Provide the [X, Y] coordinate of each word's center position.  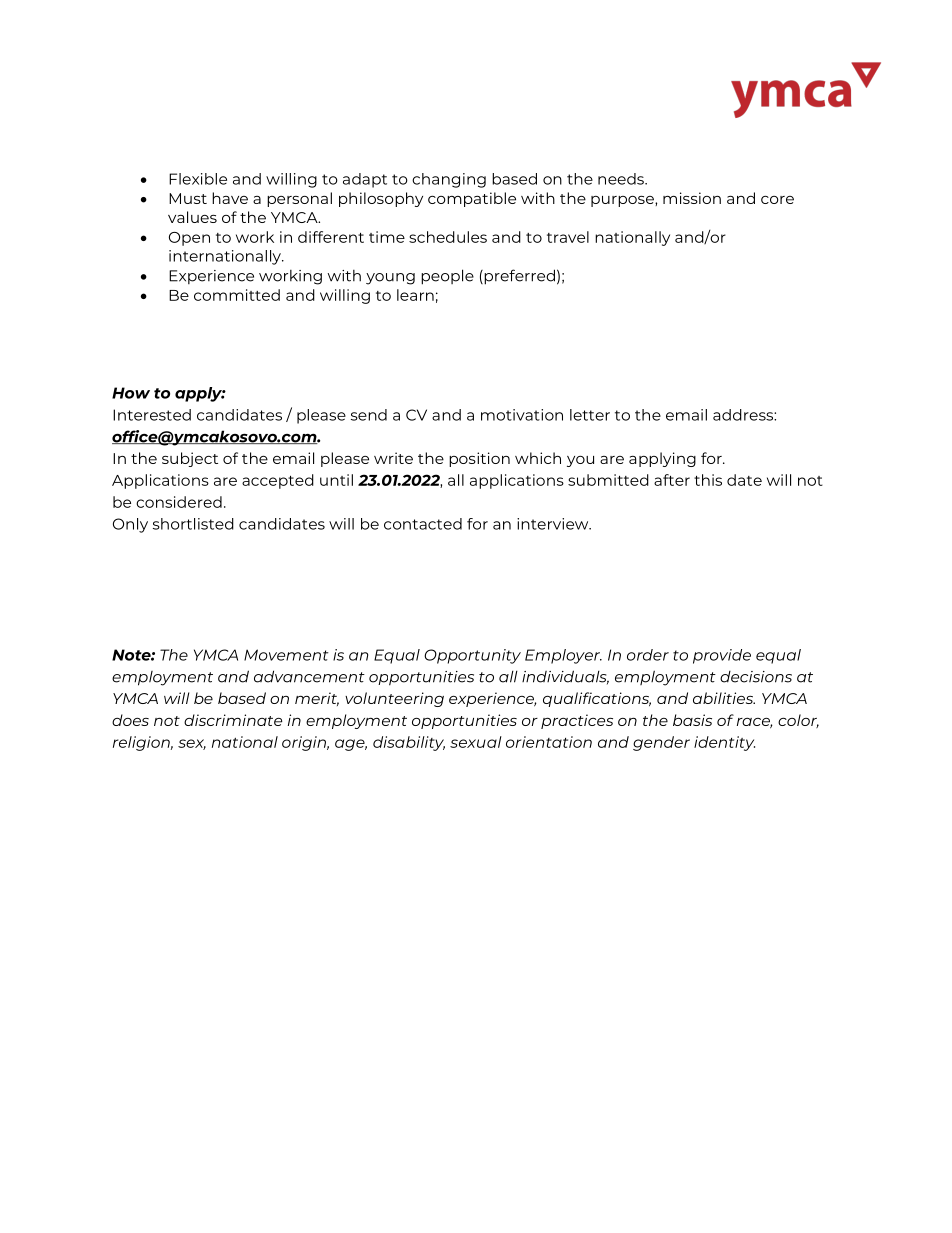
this [708, 480]
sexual [476, 742]
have [230, 198]
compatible [472, 199]
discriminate [233, 720]
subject [190, 459]
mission [692, 198]
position [479, 459]
